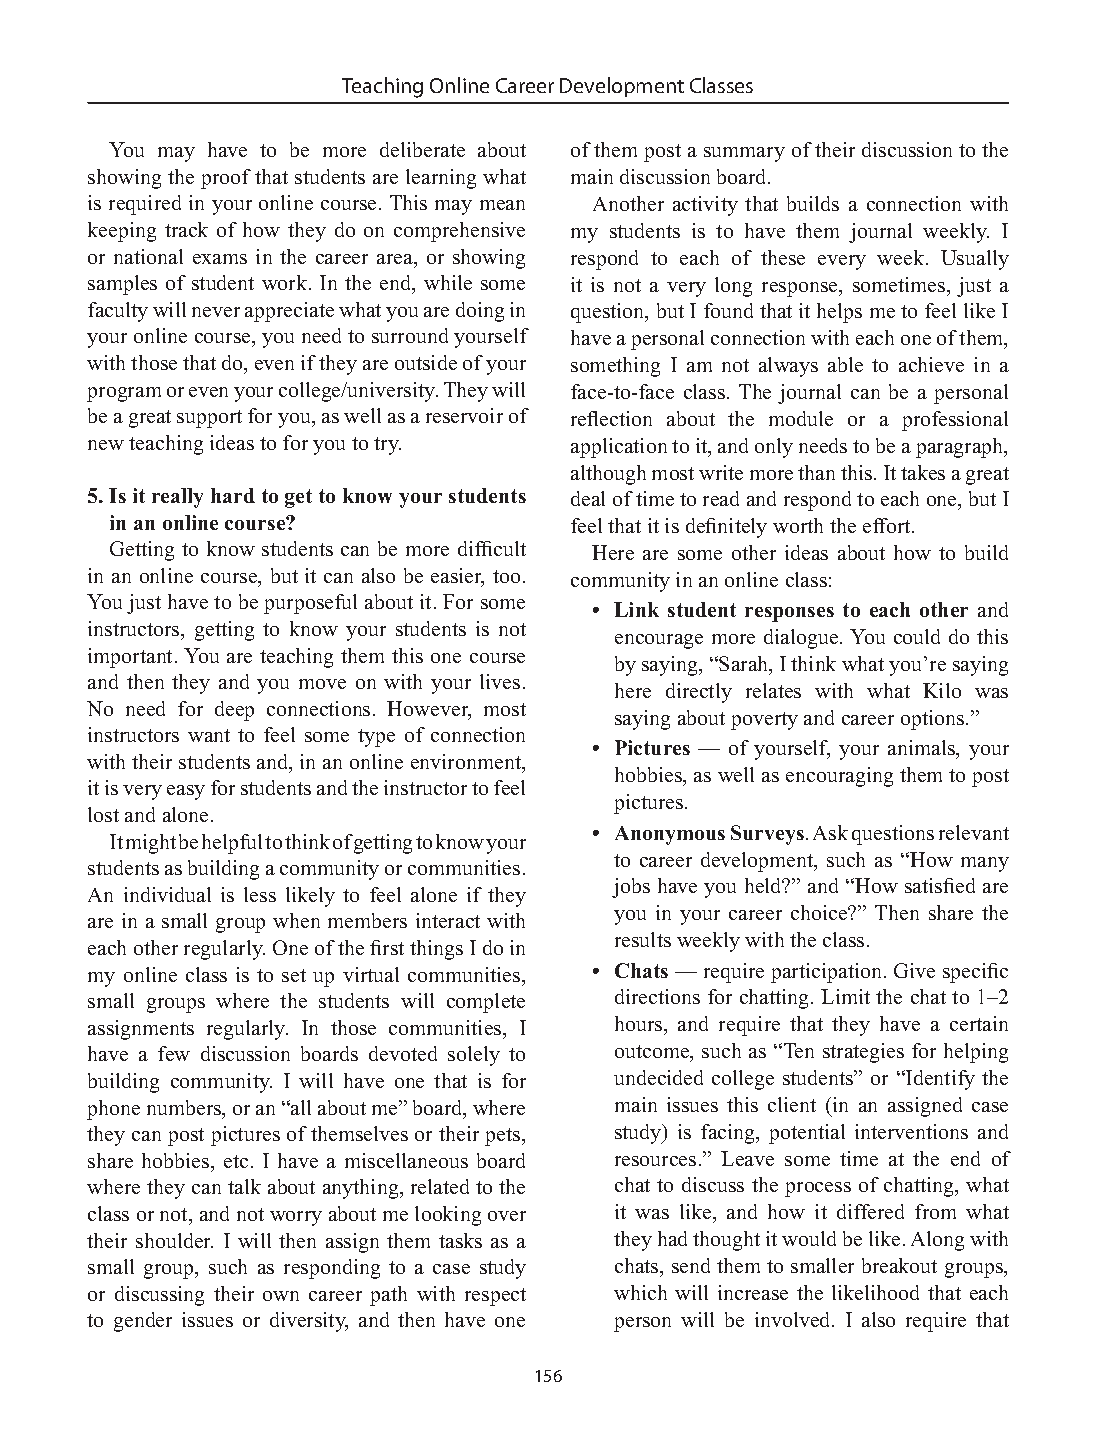 The width and height of the screenshot is (1119, 1448). I want to click on proof, so click(226, 179).
